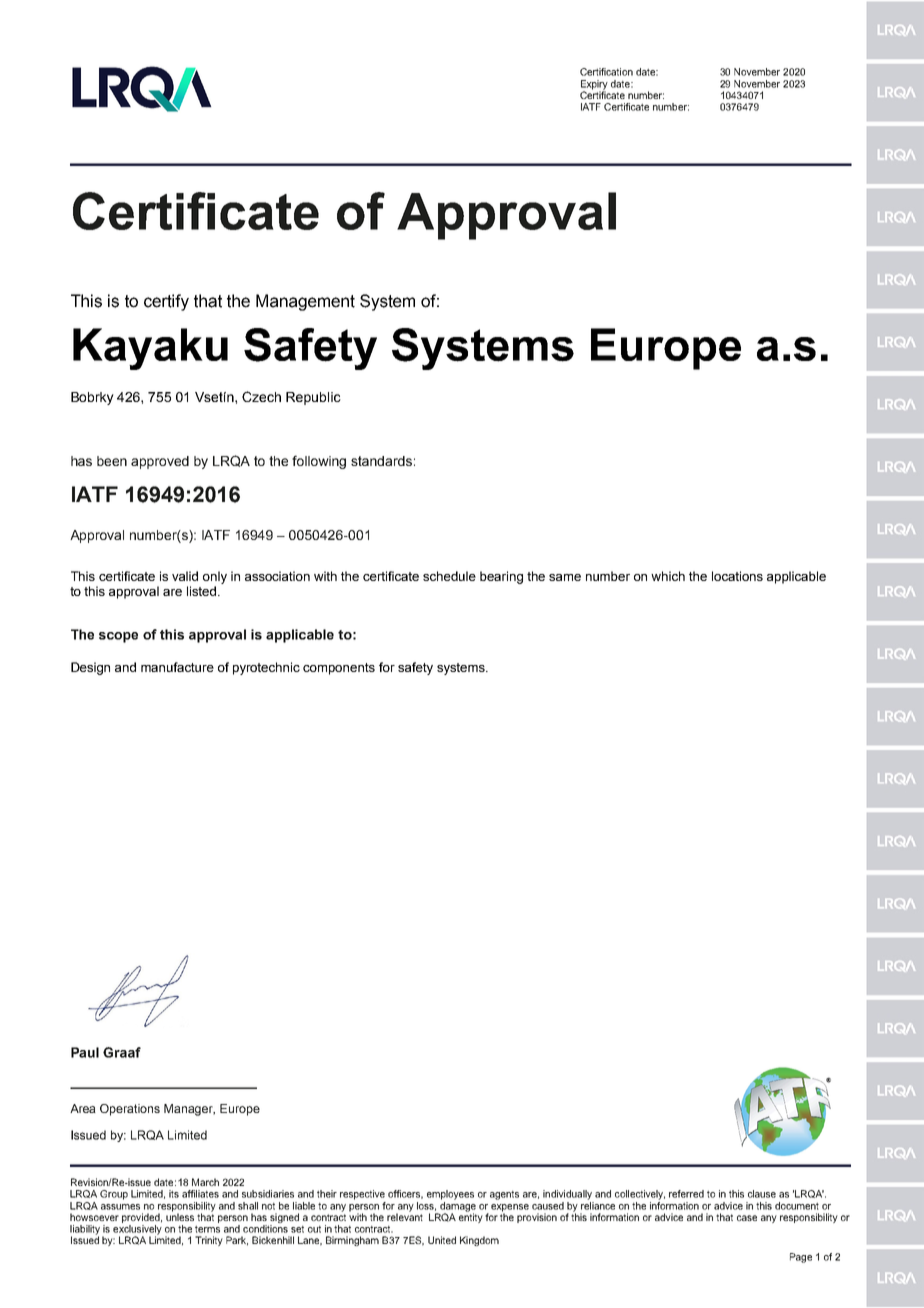 Image resolution: width=924 pixels, height=1308 pixels. Describe the element at coordinates (177, 667) in the screenshot. I see `manufacture` at that location.
